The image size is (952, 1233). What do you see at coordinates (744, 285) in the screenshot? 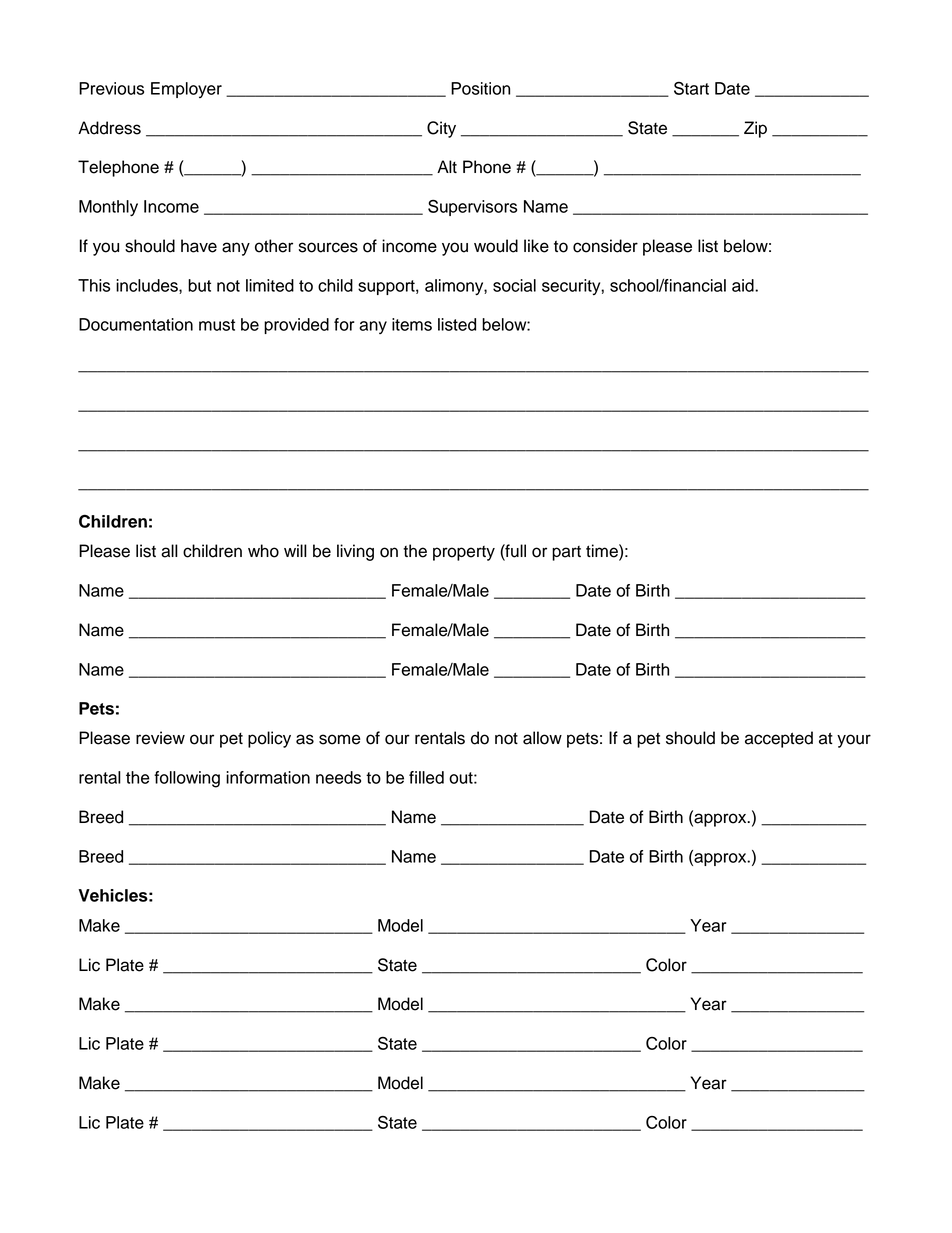
I see `aid` at bounding box center [744, 285].
